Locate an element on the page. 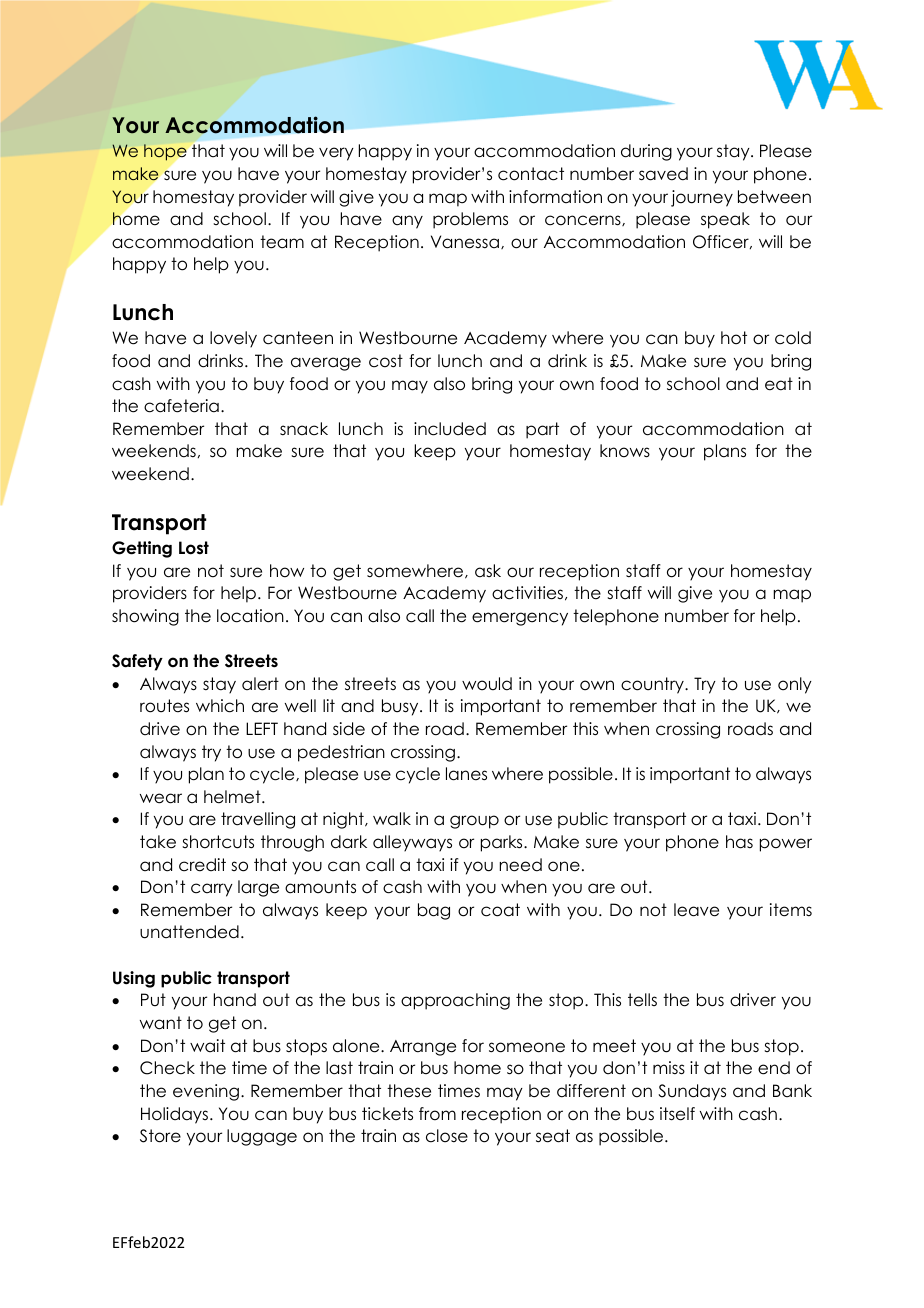  team is located at coordinates (282, 242).
